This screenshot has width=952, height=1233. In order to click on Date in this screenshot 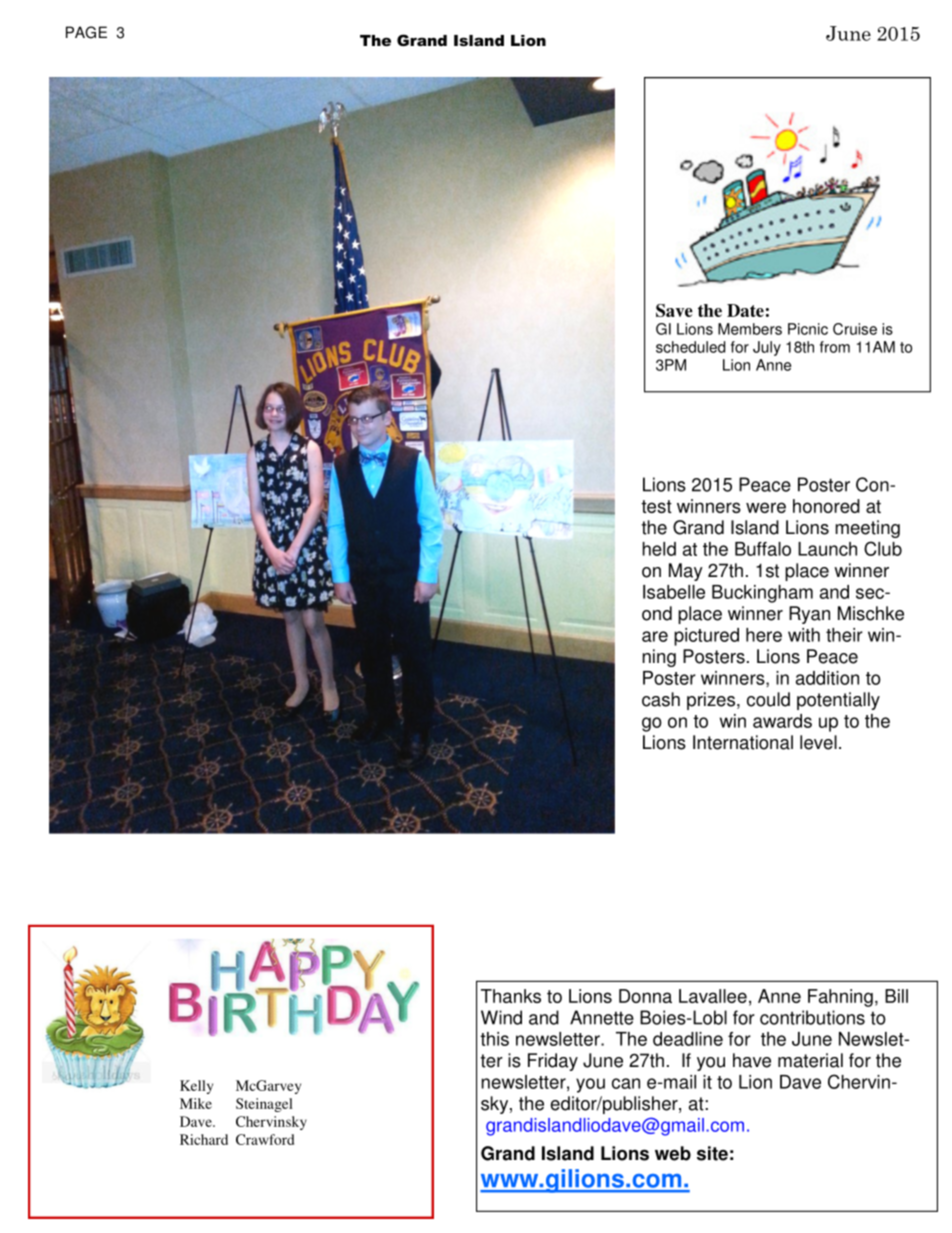, I will do `click(745, 310)`.
